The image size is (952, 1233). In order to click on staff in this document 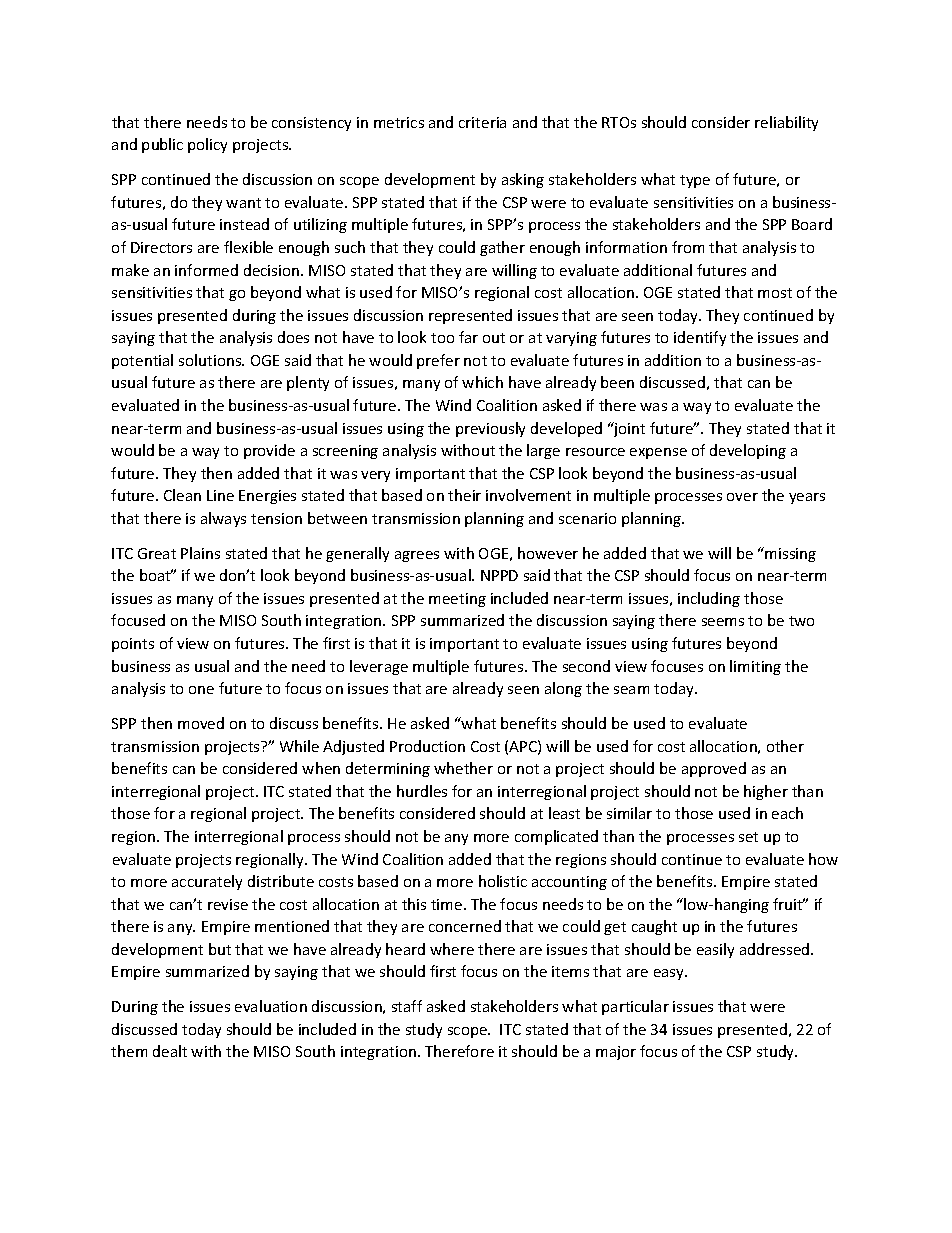, I will do `click(407, 1006)`.
